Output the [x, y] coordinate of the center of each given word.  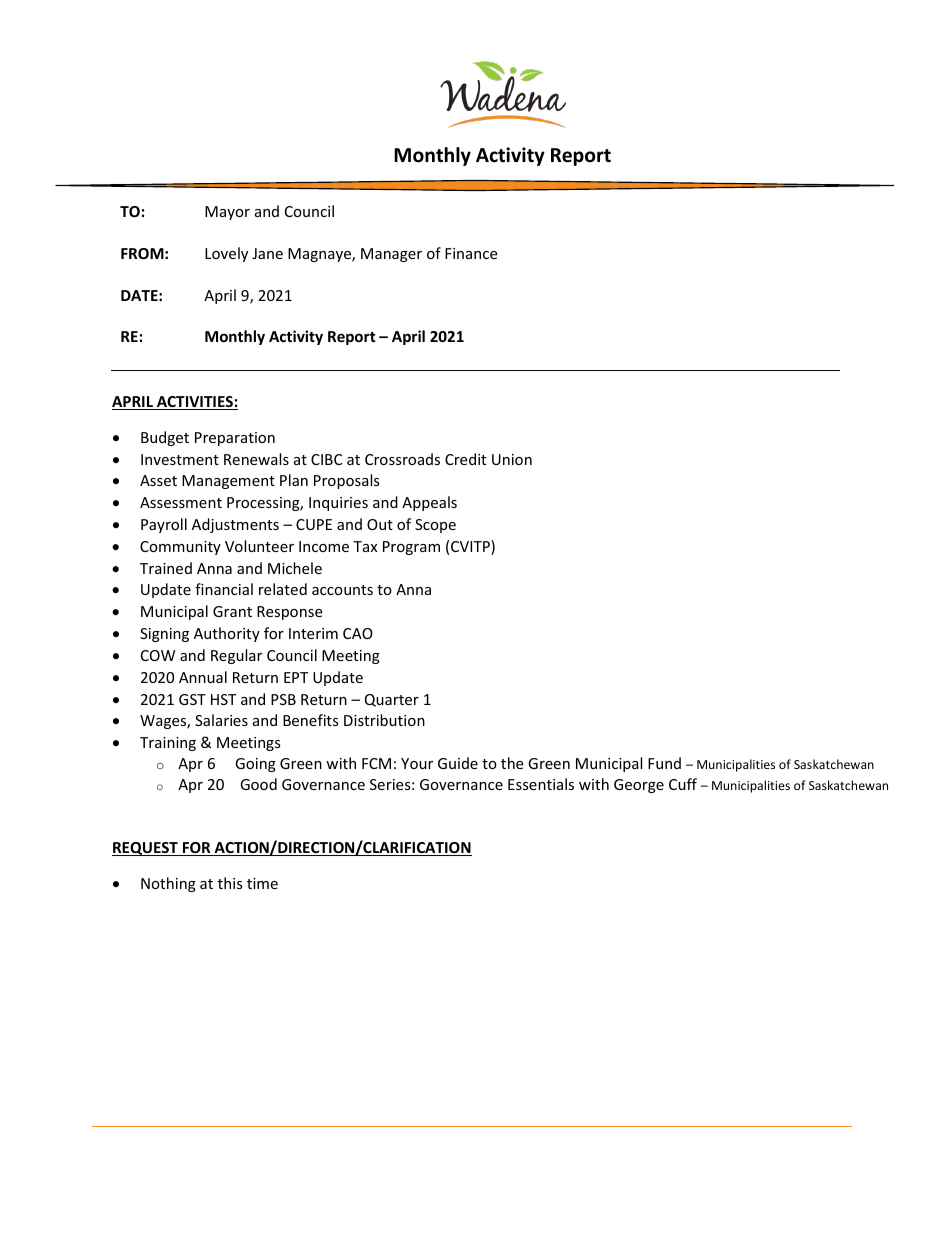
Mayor [227, 213]
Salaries [221, 720]
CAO [358, 633]
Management [228, 482]
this [230, 883]
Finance [471, 253]
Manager [391, 255]
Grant [232, 611]
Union [512, 459]
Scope [435, 526]
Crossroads [402, 459]
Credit [465, 459]
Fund [664, 763]
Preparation [235, 439]
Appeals [429, 503]
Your [417, 763]
